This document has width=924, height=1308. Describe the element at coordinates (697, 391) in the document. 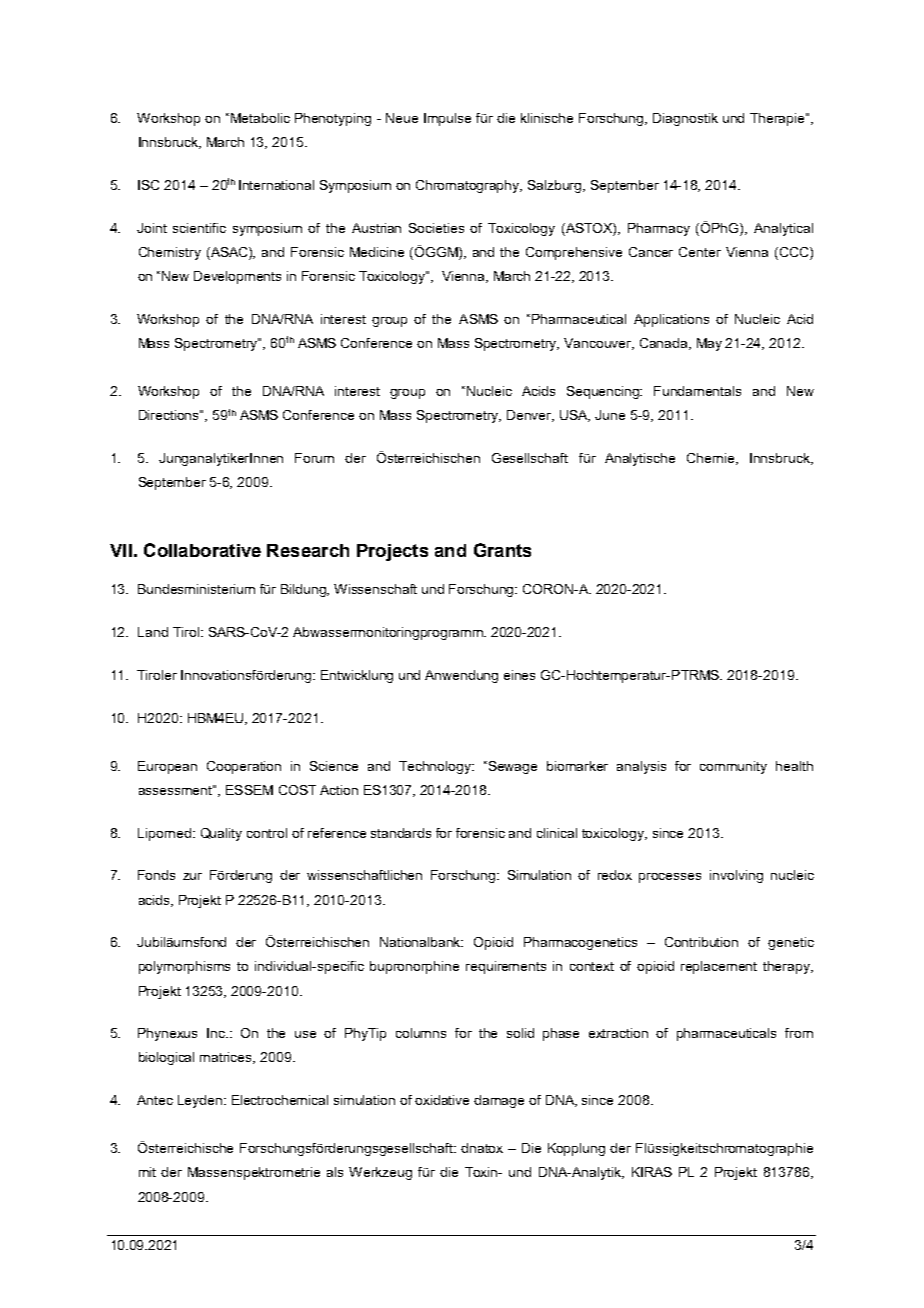

I see `Fundamentals` at that location.
